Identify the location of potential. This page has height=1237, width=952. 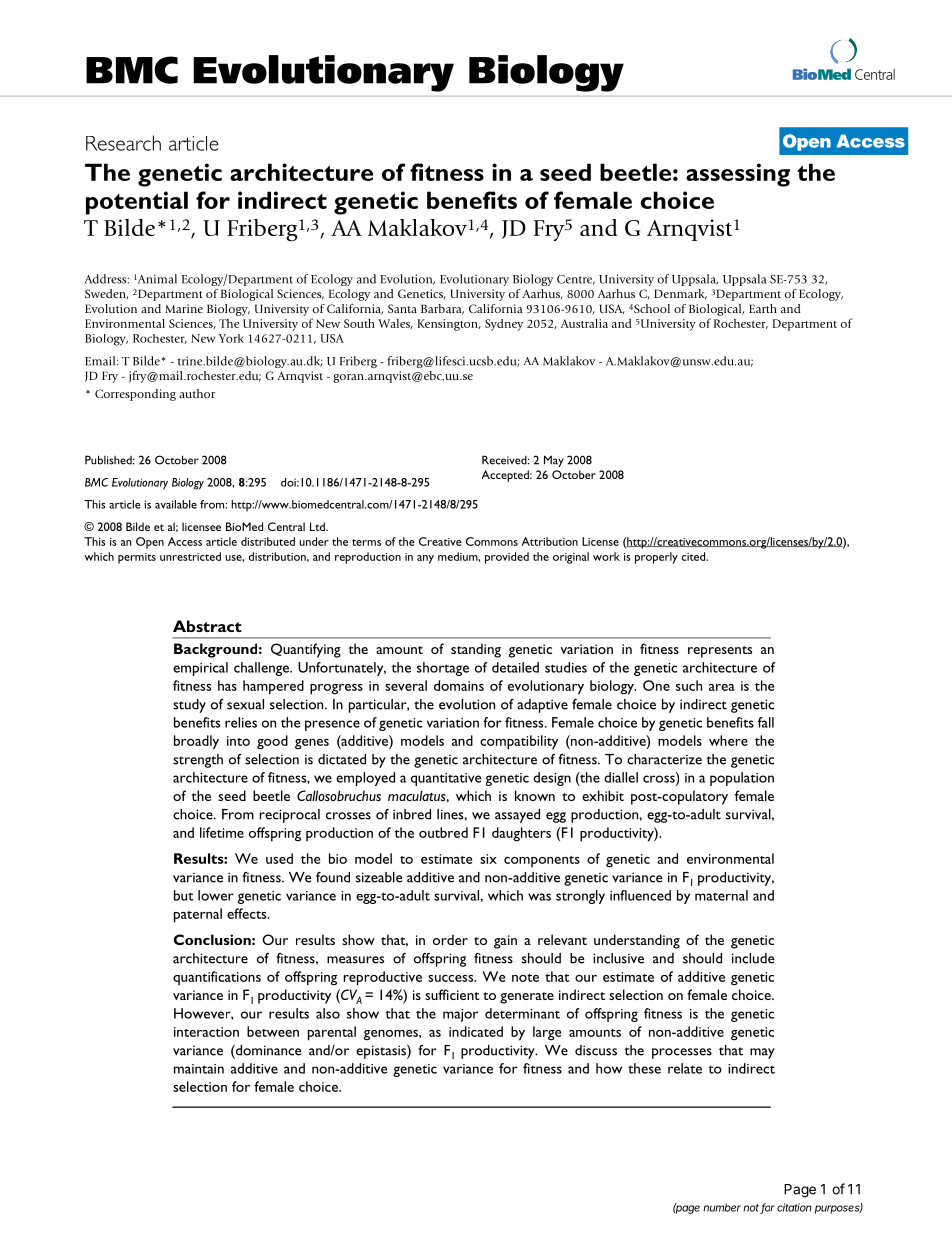
(137, 203).
